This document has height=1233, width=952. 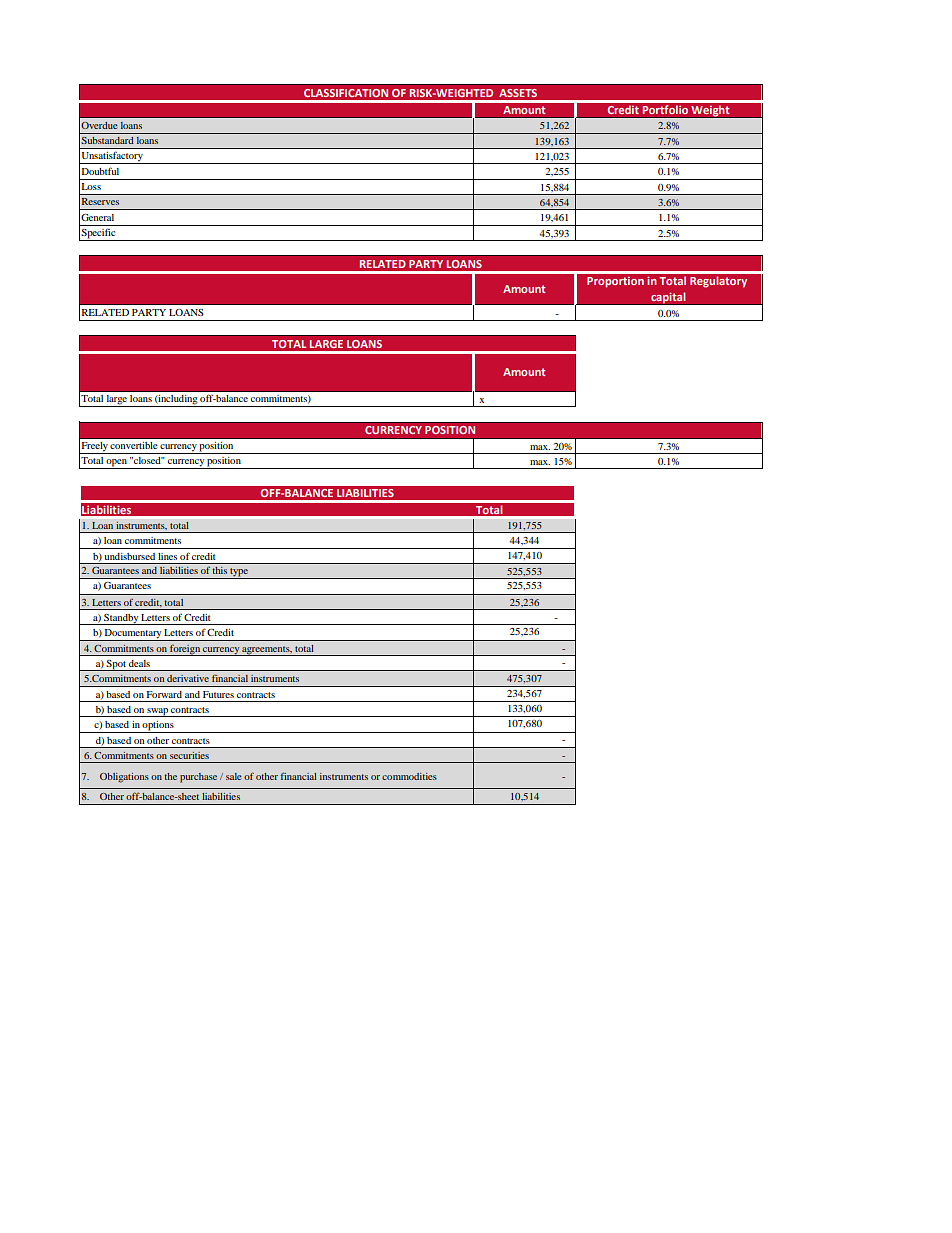 I want to click on Standby, so click(x=121, y=619).
